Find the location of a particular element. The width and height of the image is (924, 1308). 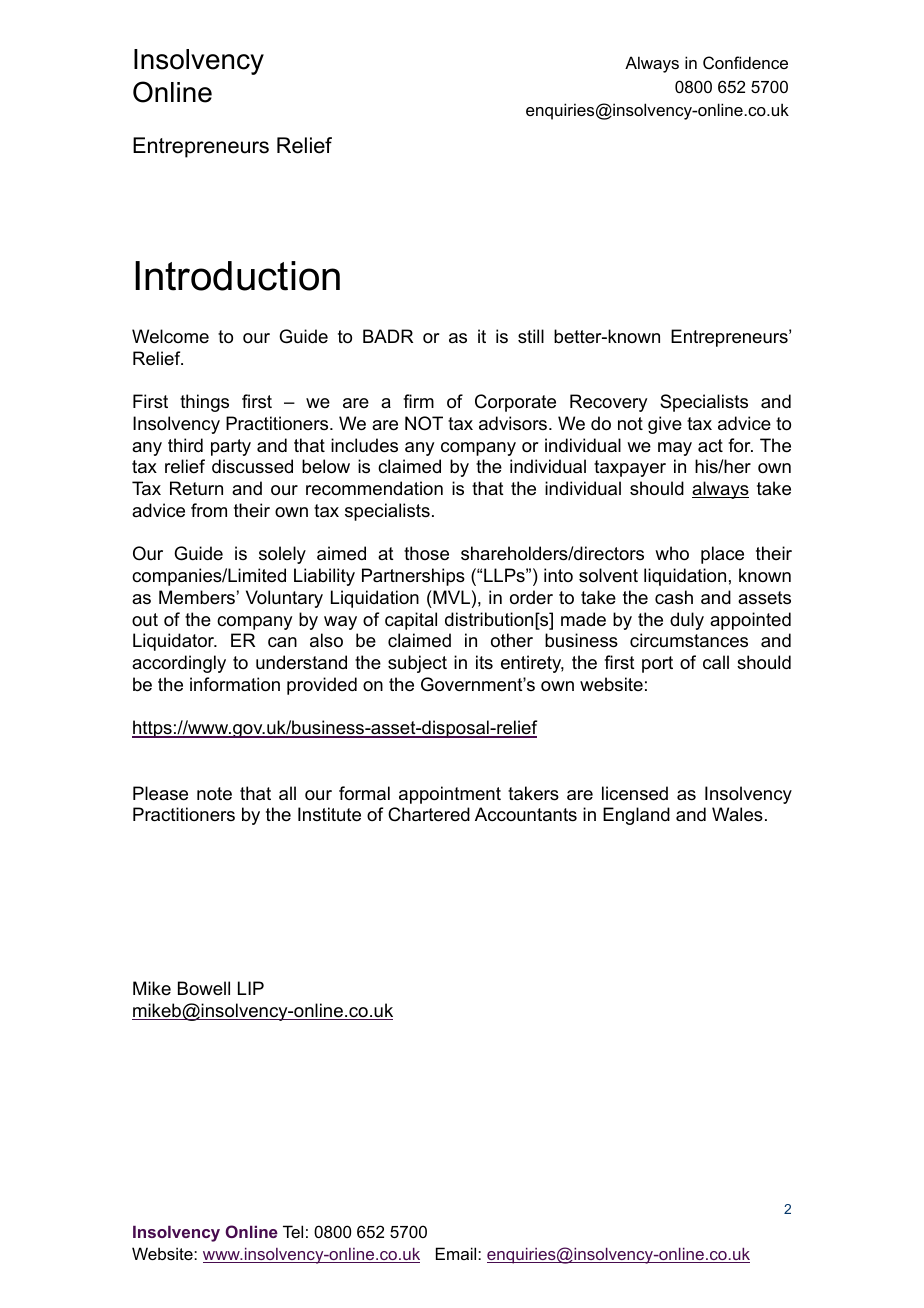

information is located at coordinates (235, 684).
